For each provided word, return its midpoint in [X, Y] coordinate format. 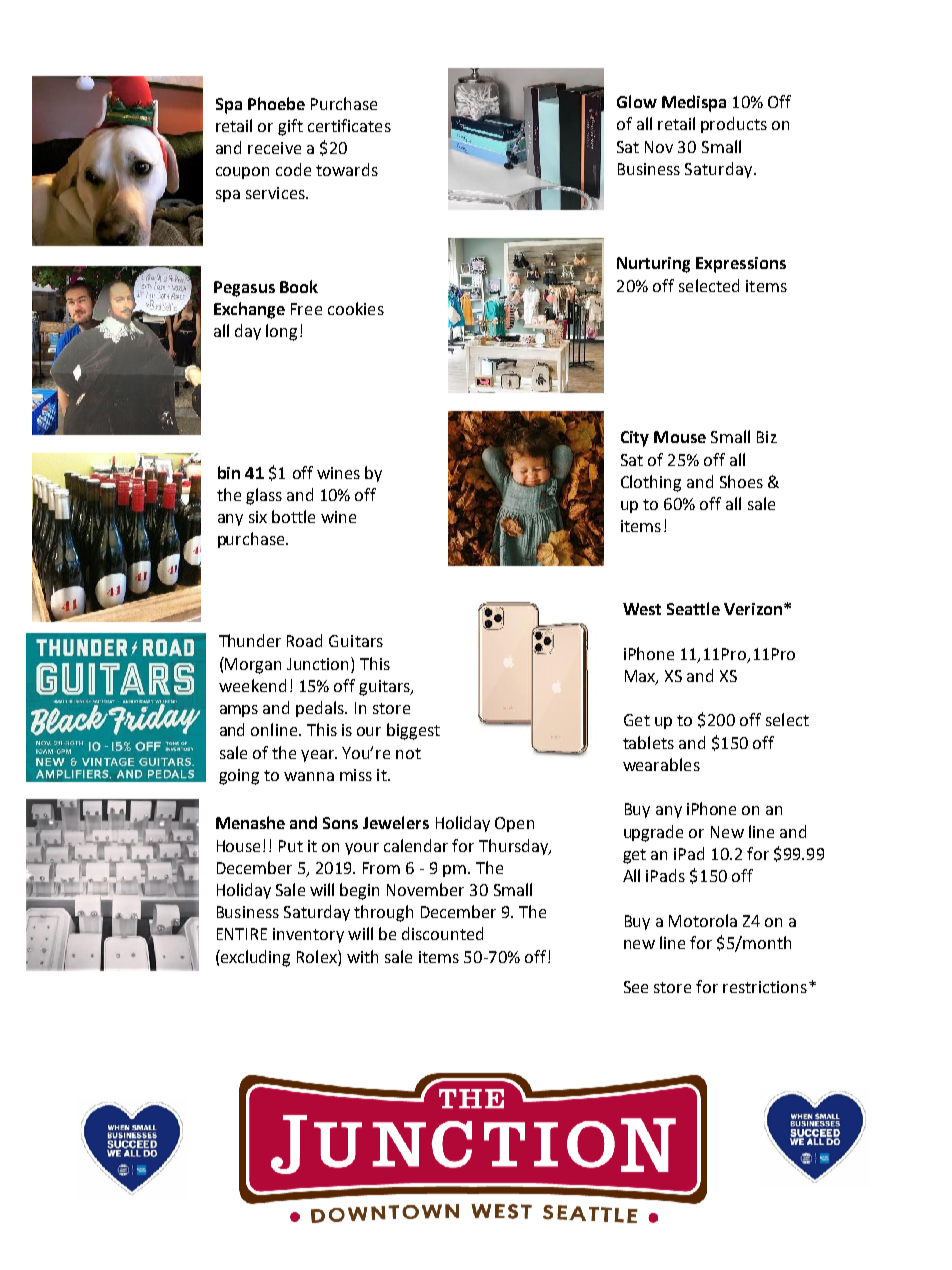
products [734, 125]
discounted [442, 933]
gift [290, 127]
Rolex [318, 956]
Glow [637, 101]
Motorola [703, 920]
